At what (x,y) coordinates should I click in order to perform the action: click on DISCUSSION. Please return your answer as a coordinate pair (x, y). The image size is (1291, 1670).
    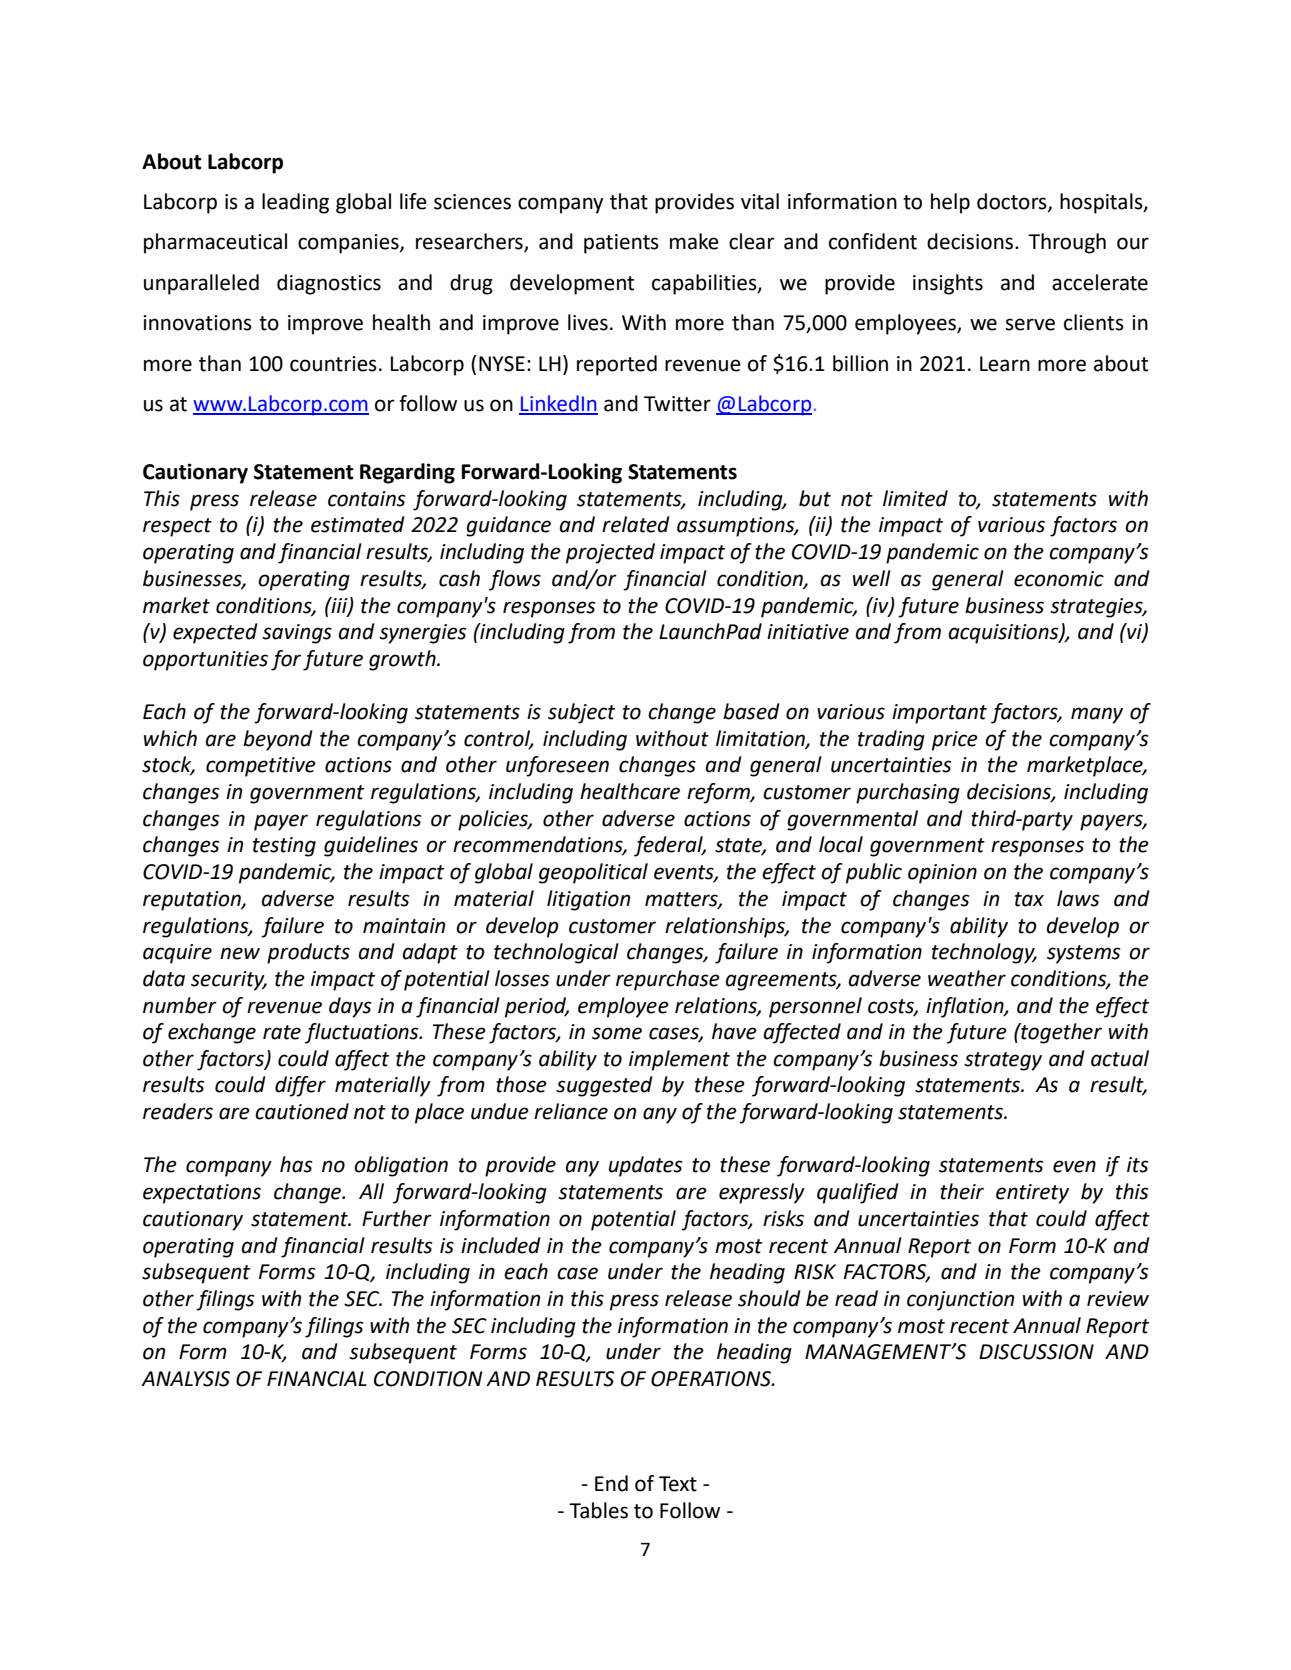
    Looking at the image, I should click on (1036, 1352).
